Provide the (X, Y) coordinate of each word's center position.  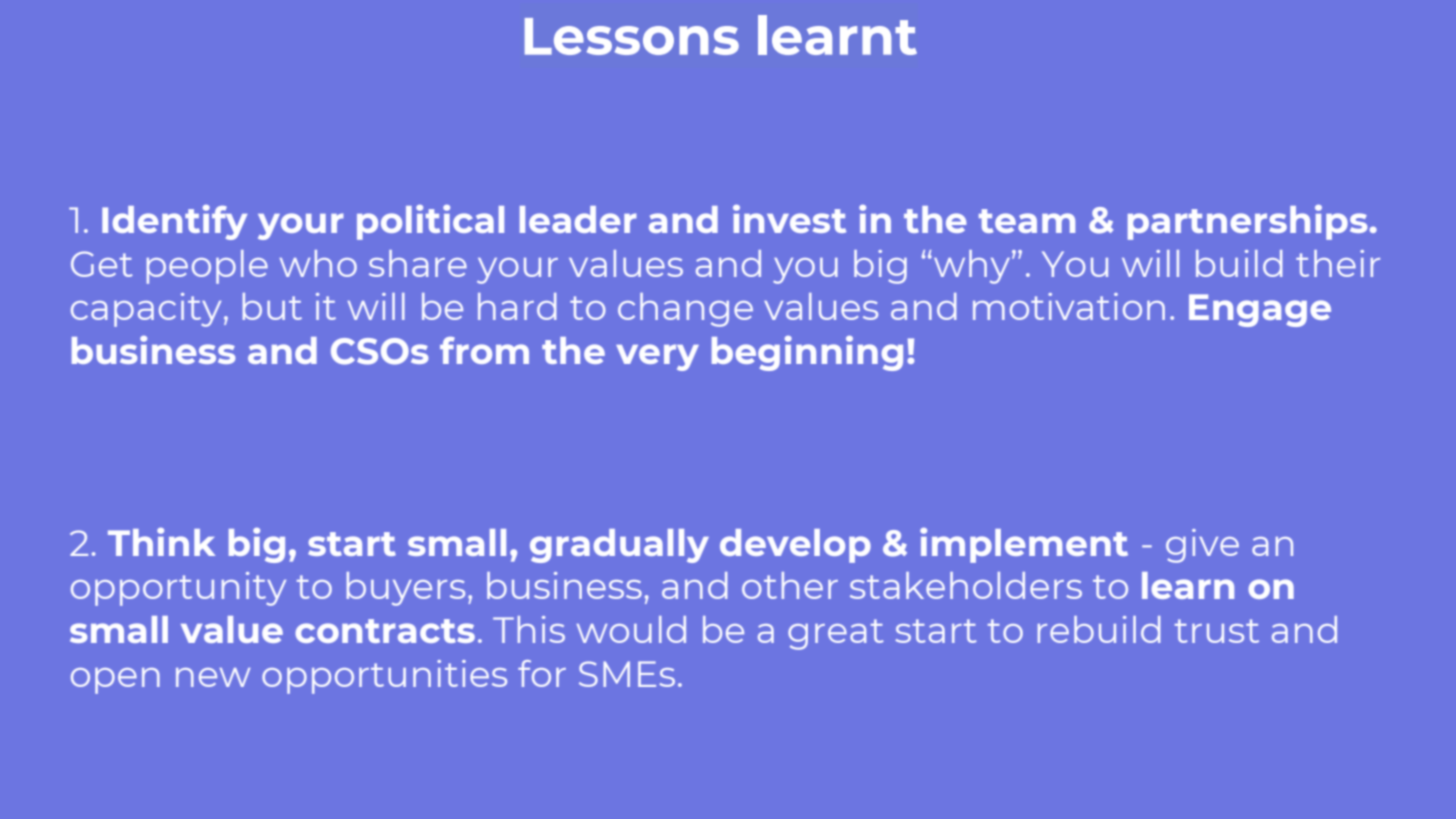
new (213, 677)
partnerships (1247, 222)
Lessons (632, 36)
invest (789, 219)
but (272, 306)
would (631, 629)
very (657, 357)
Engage (1260, 310)
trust (1217, 631)
